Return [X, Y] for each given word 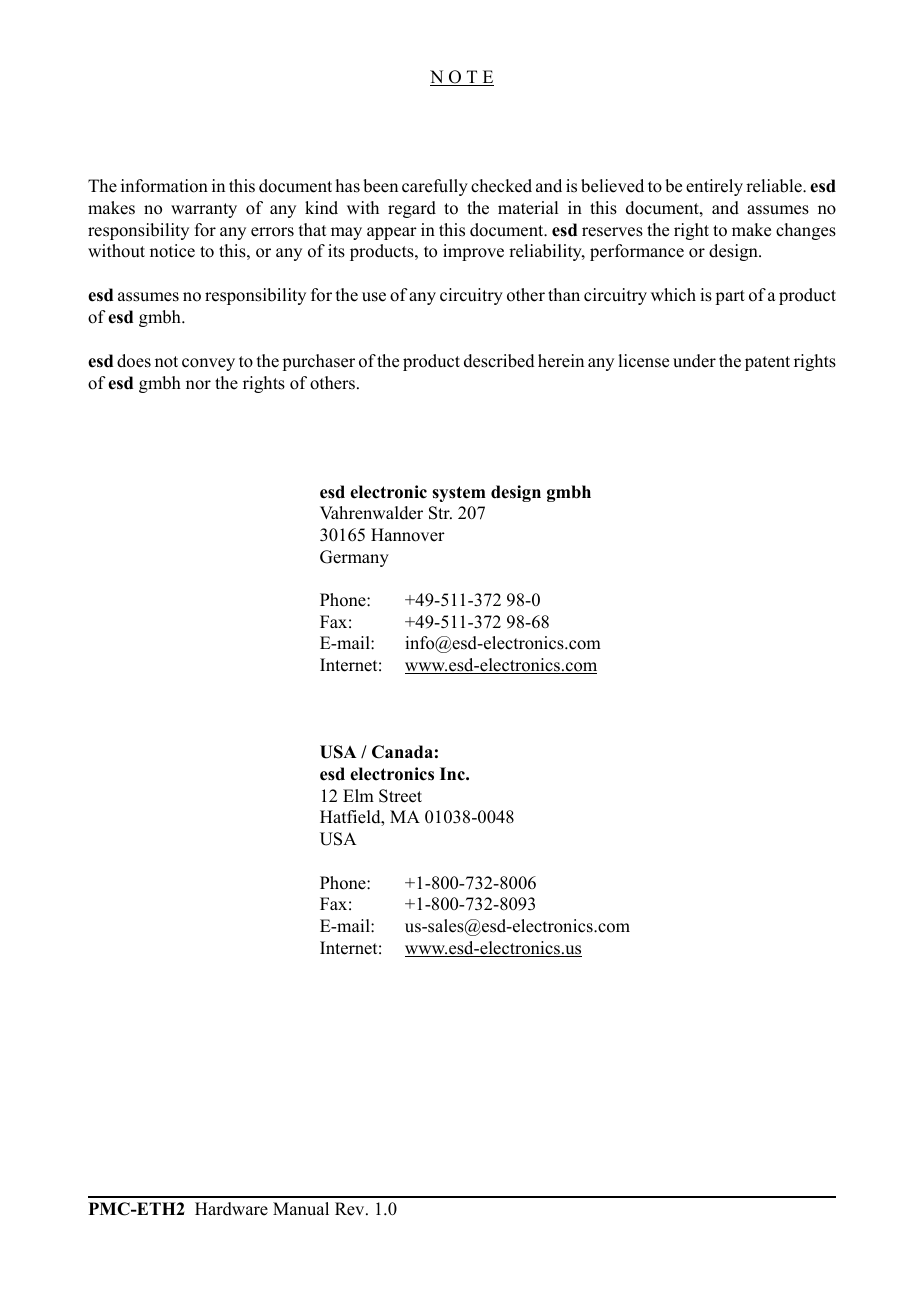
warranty [204, 210]
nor [198, 385]
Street [400, 796]
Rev [351, 1209]
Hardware [231, 1209]
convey [208, 364]
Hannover [408, 535]
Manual [301, 1209]
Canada [402, 752]
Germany [354, 558]
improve [473, 252]
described [499, 361]
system [459, 494]
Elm [358, 795]
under [694, 361]
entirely [714, 187]
